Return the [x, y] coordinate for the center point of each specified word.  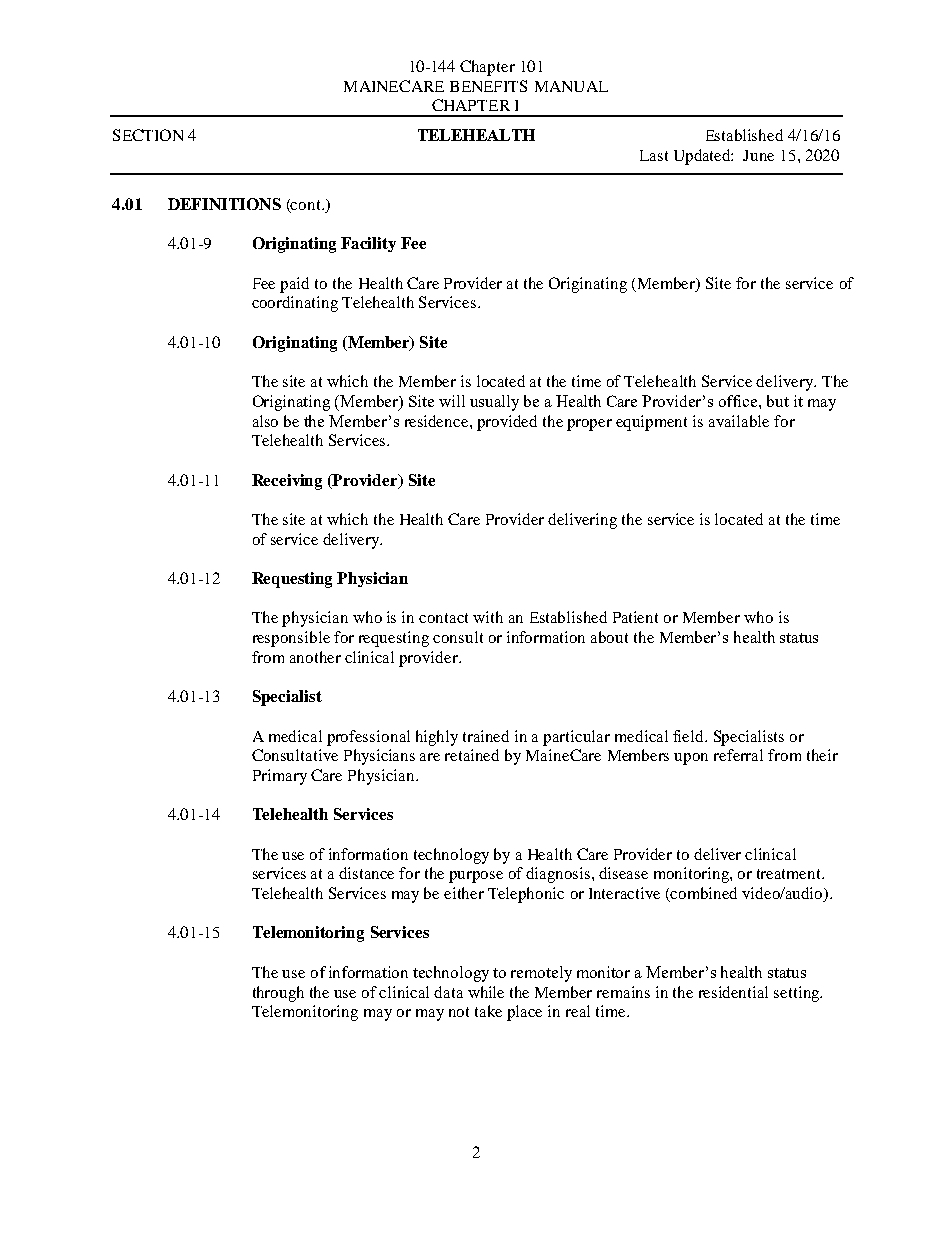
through [278, 994]
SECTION [148, 135]
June [758, 155]
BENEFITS [488, 86]
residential [733, 992]
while [486, 992]
